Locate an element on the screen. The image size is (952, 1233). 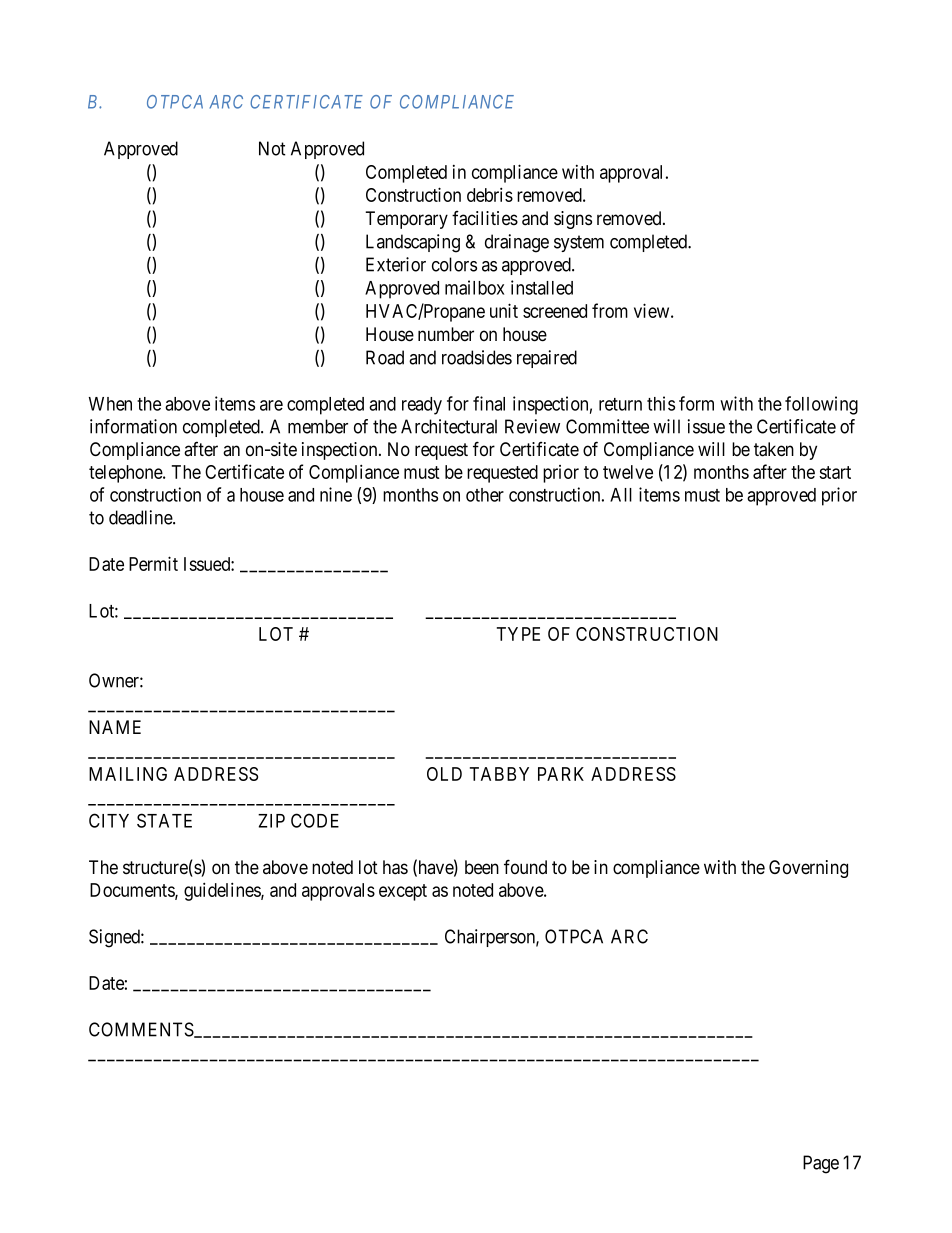
except is located at coordinates (403, 892).
